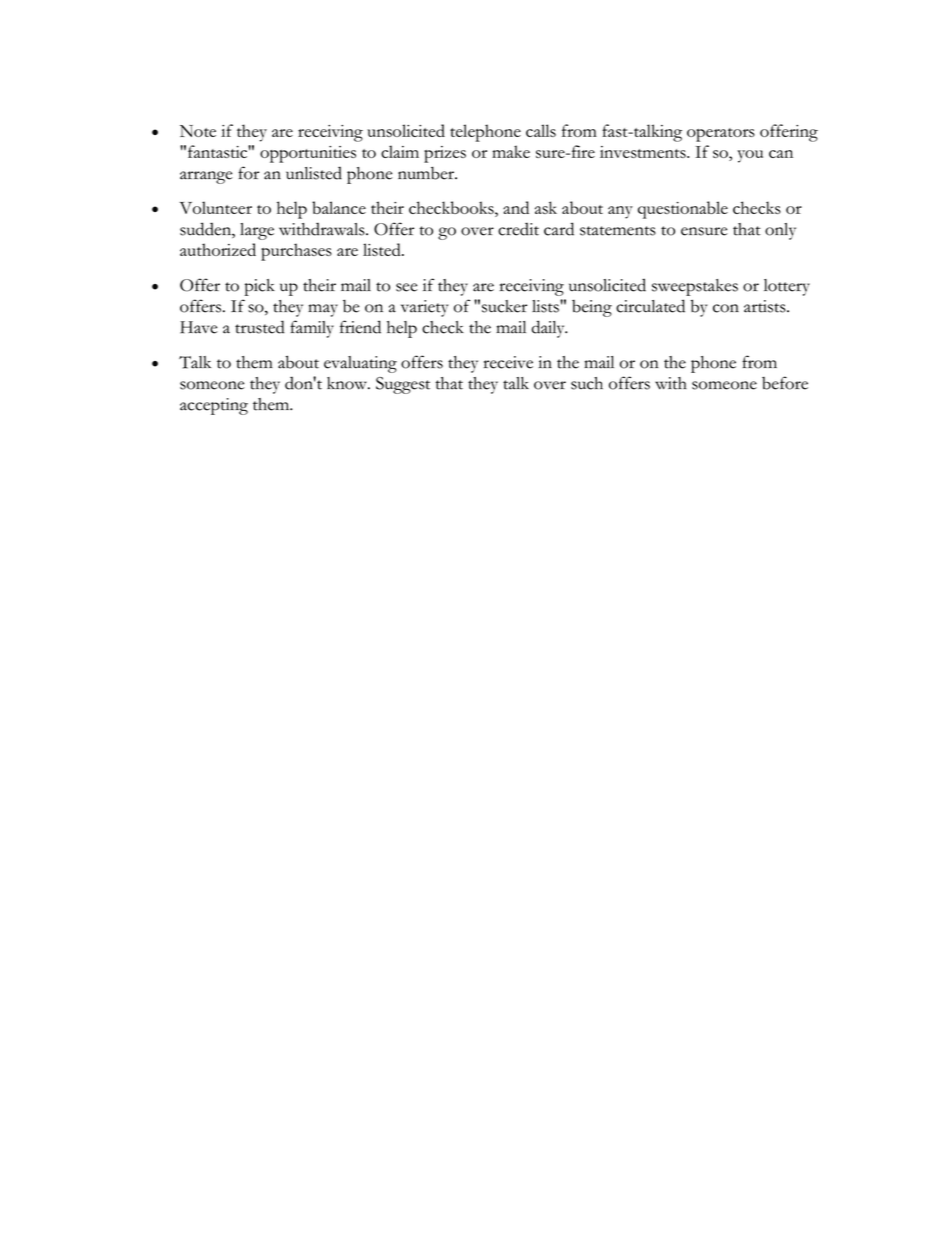  I want to click on may, so click(323, 310).
